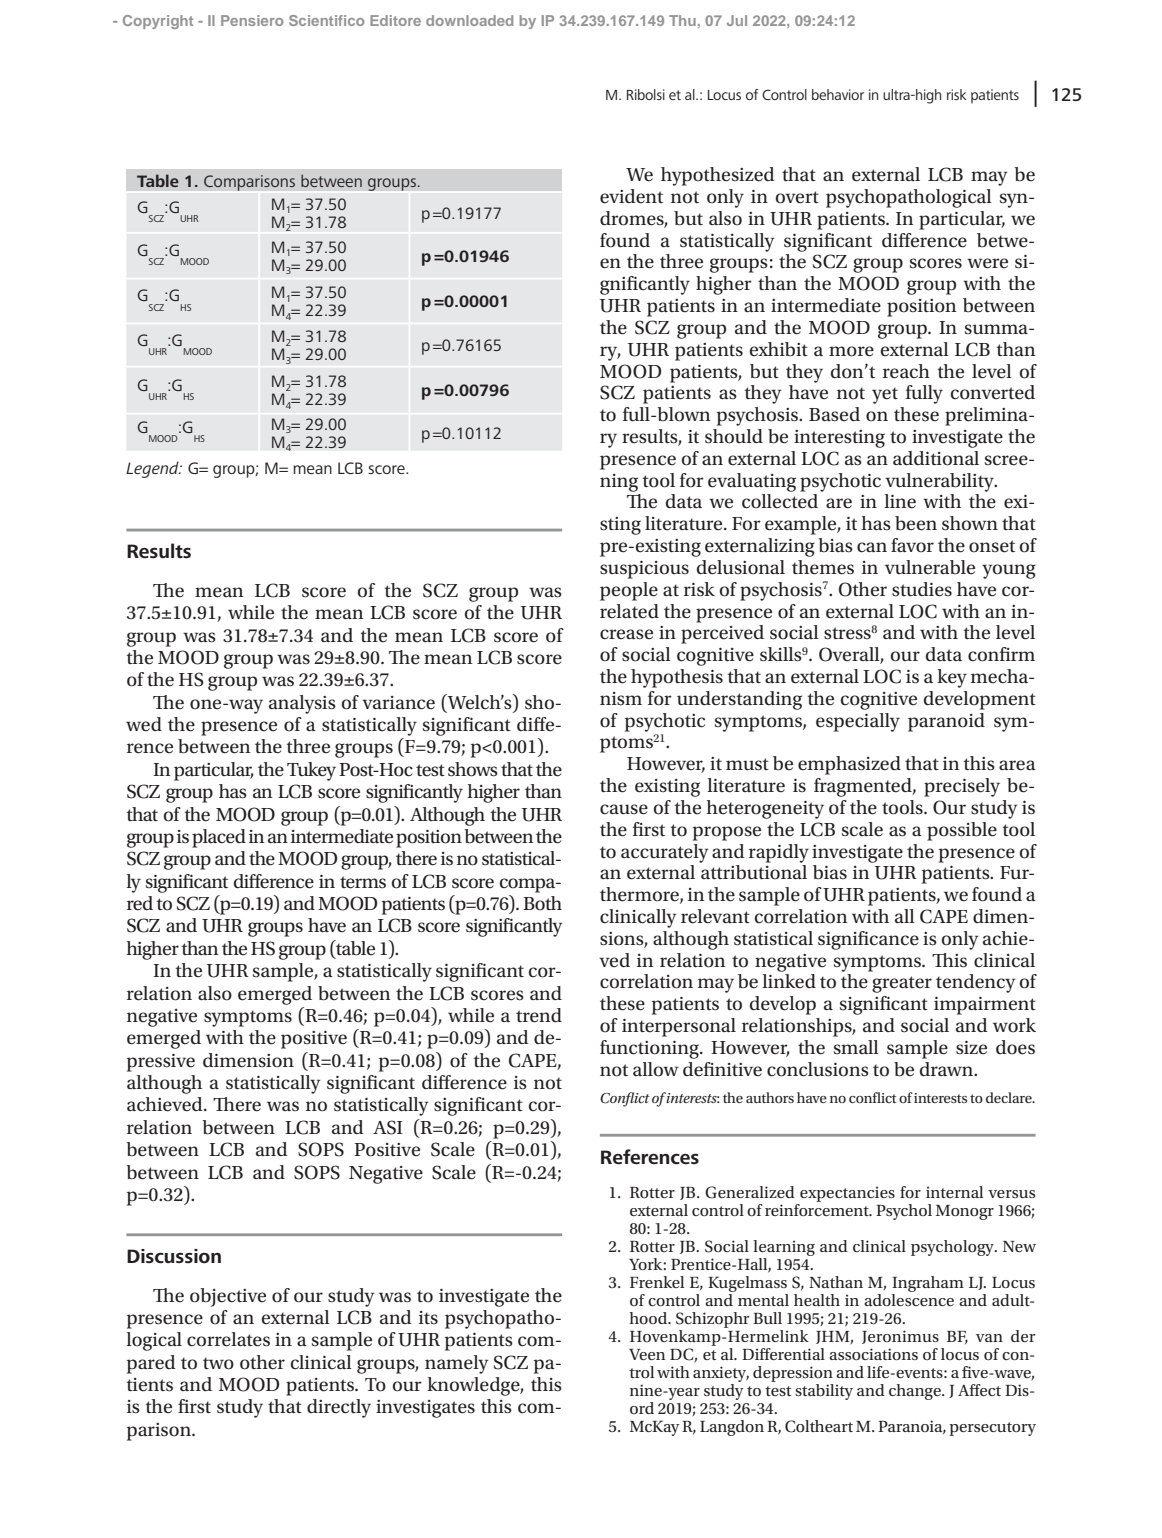  What do you see at coordinates (302, 704) in the screenshot?
I see `analysis` at bounding box center [302, 704].
